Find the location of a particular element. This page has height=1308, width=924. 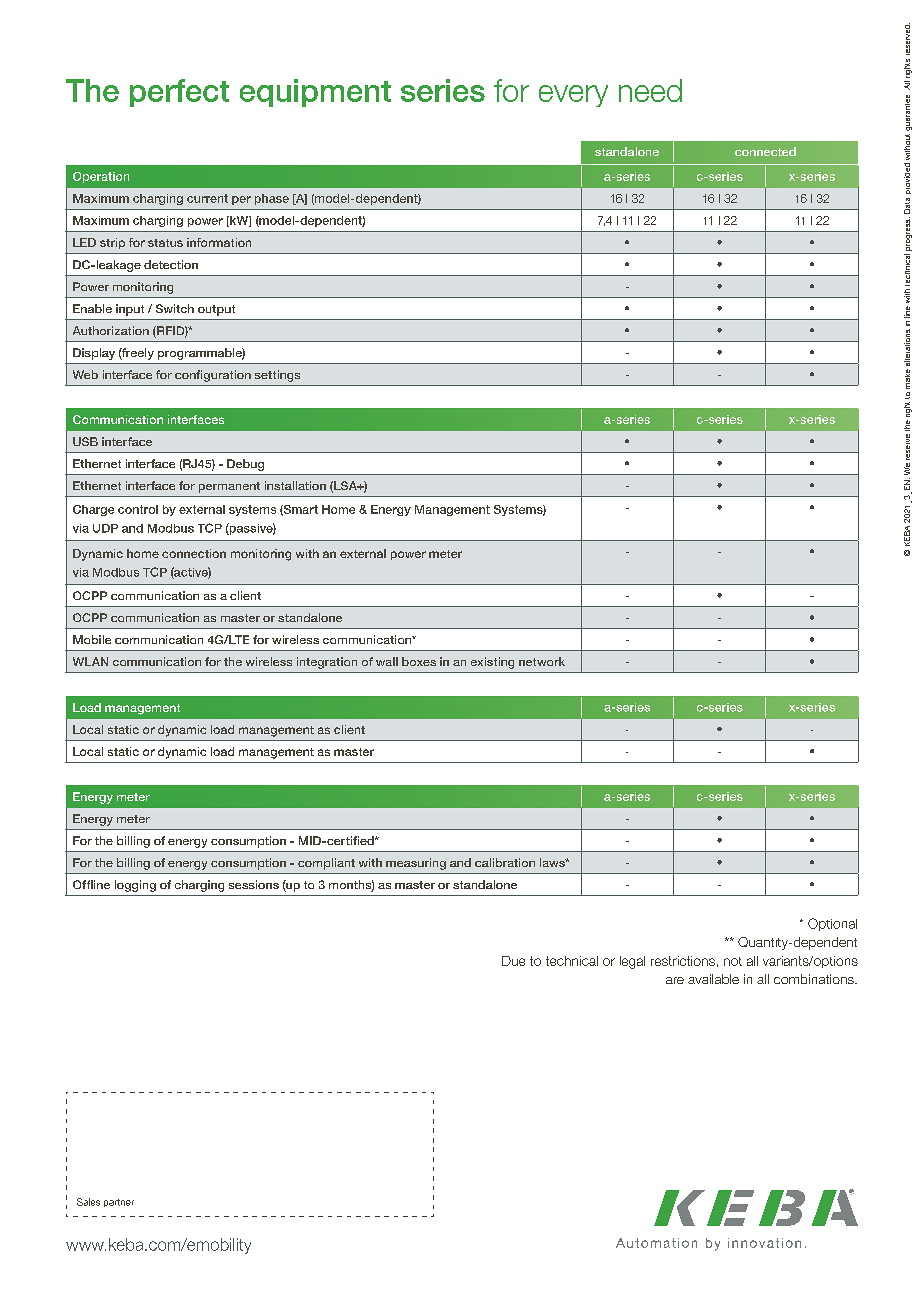

perfect is located at coordinates (179, 93).
